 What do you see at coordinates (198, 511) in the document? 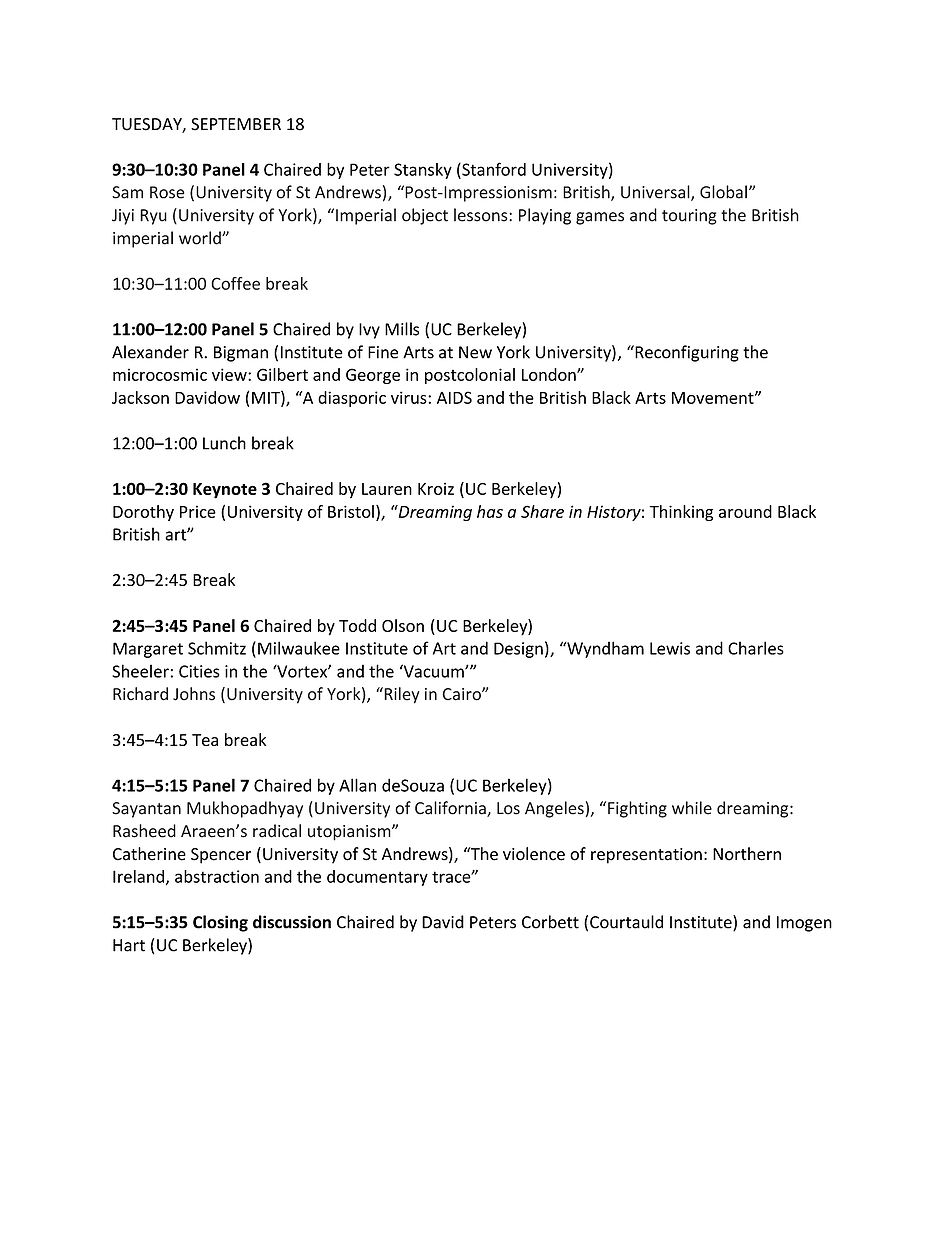
I see `Price` at bounding box center [198, 511].
